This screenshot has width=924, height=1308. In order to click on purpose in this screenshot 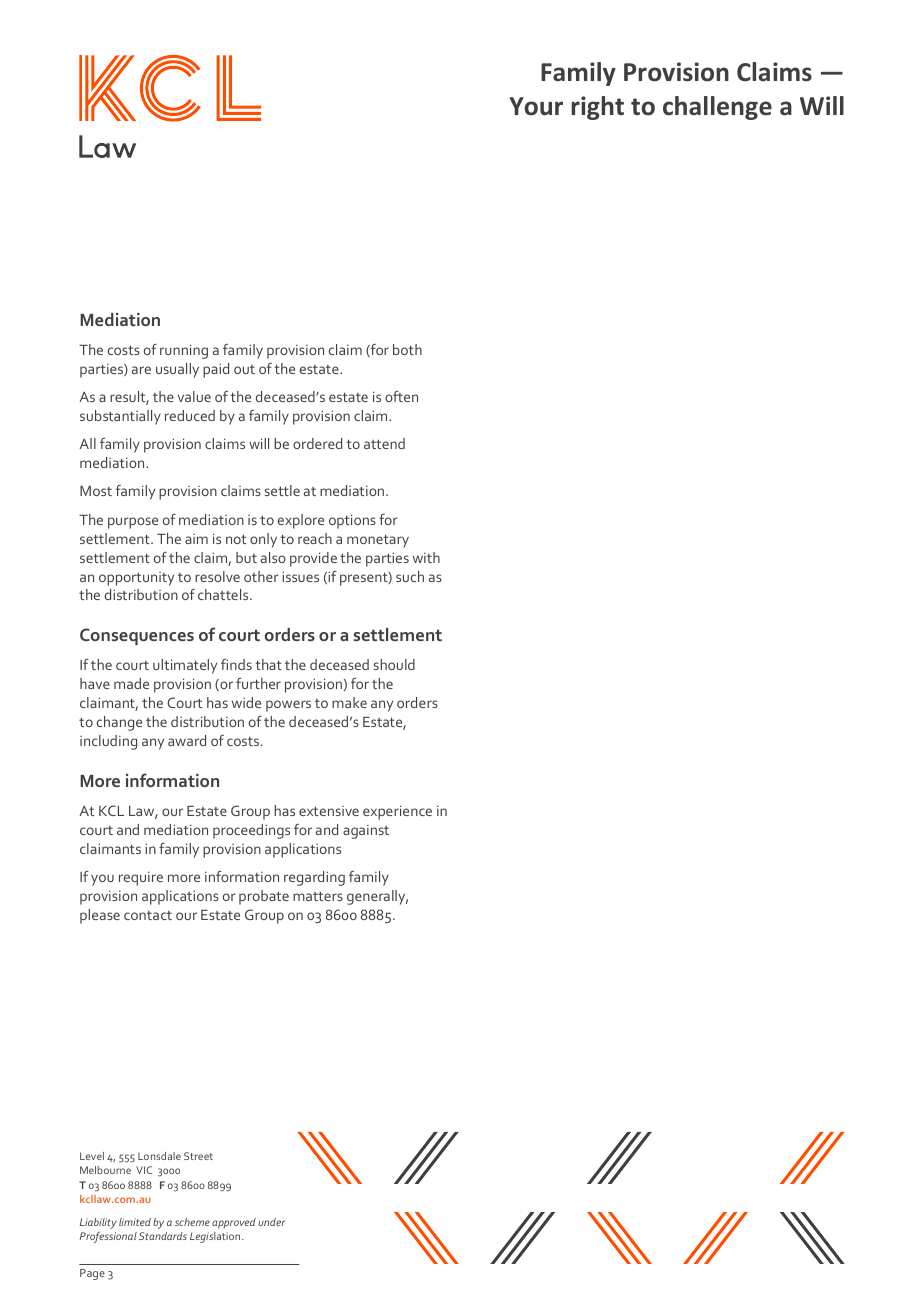, I will do `click(133, 523)`.
